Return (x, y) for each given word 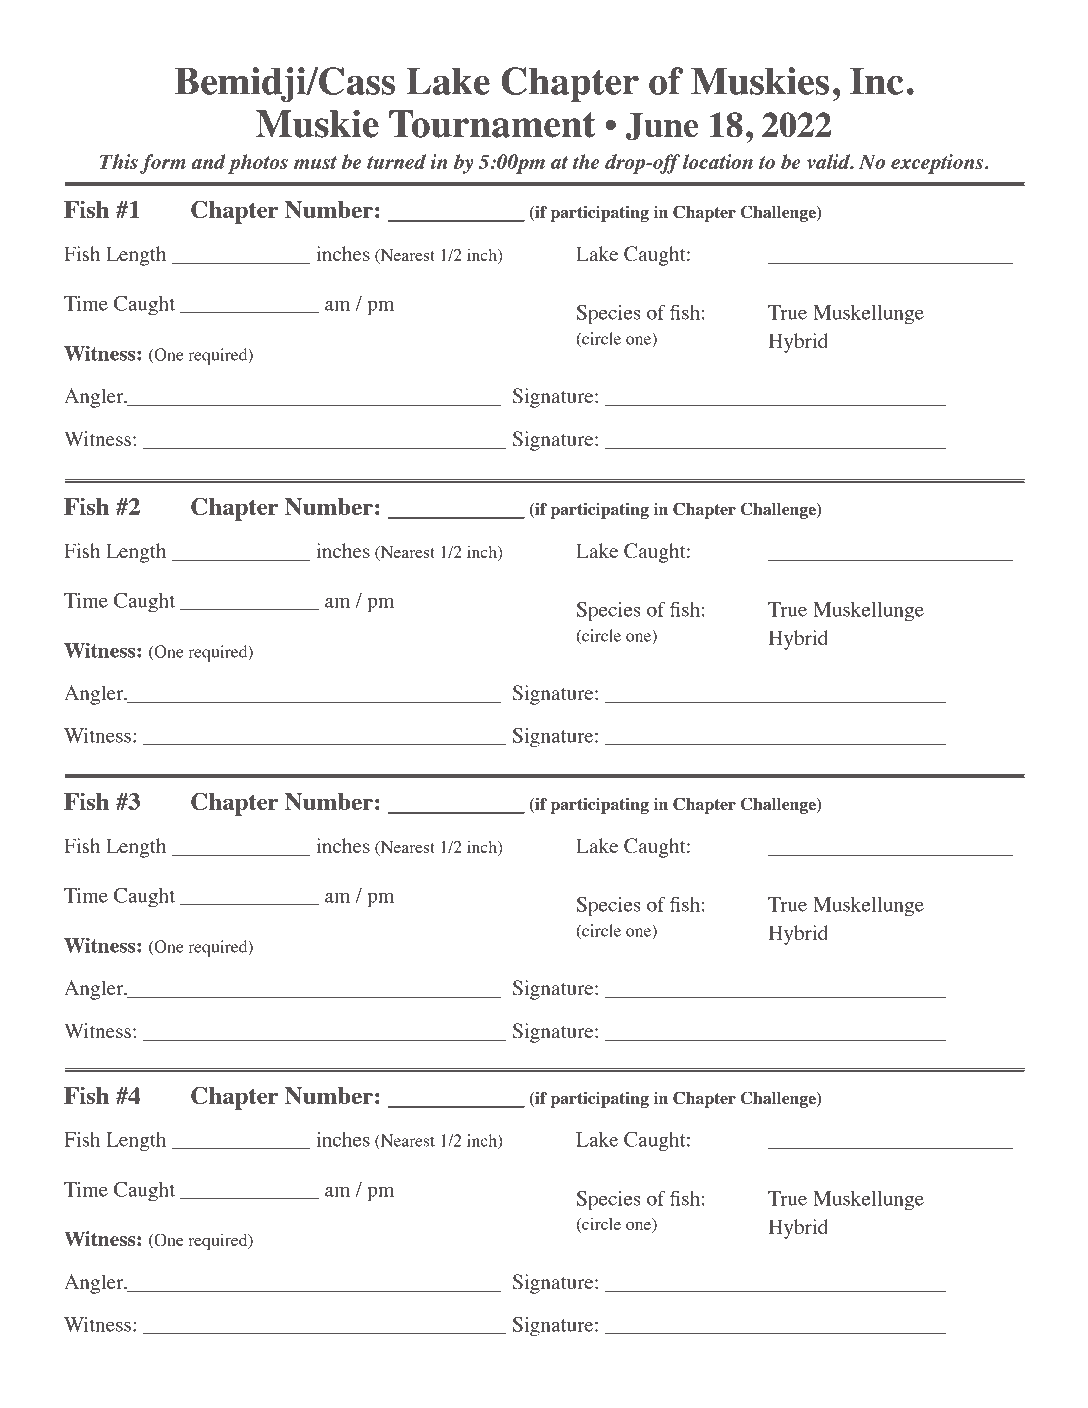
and (208, 161)
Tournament (492, 124)
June (662, 127)
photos (258, 164)
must (315, 162)
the (586, 161)
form (163, 164)
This (119, 161)
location (718, 161)
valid (830, 162)
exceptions (938, 164)
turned (396, 161)
